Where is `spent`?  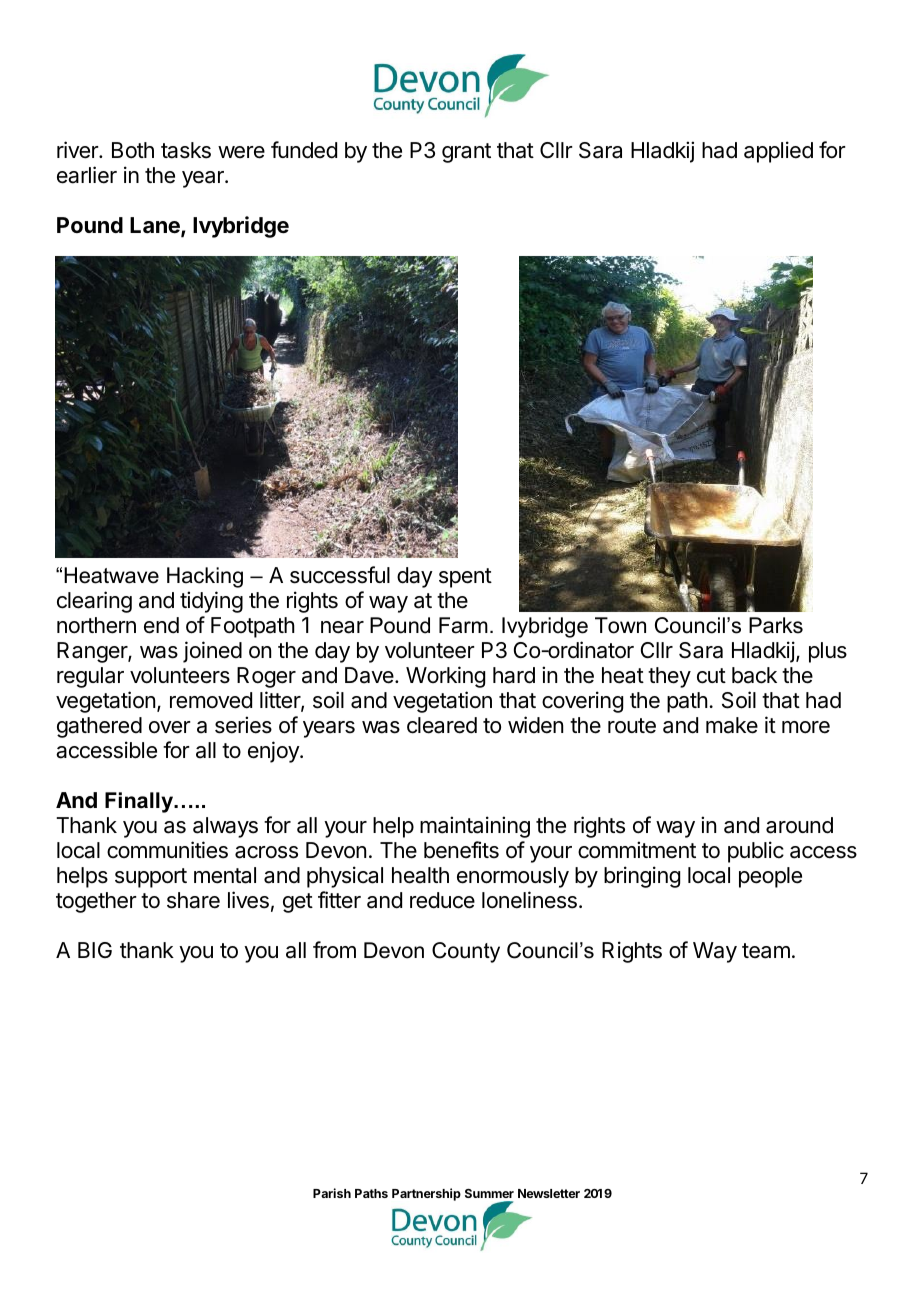
spent is located at coordinates (465, 578).
